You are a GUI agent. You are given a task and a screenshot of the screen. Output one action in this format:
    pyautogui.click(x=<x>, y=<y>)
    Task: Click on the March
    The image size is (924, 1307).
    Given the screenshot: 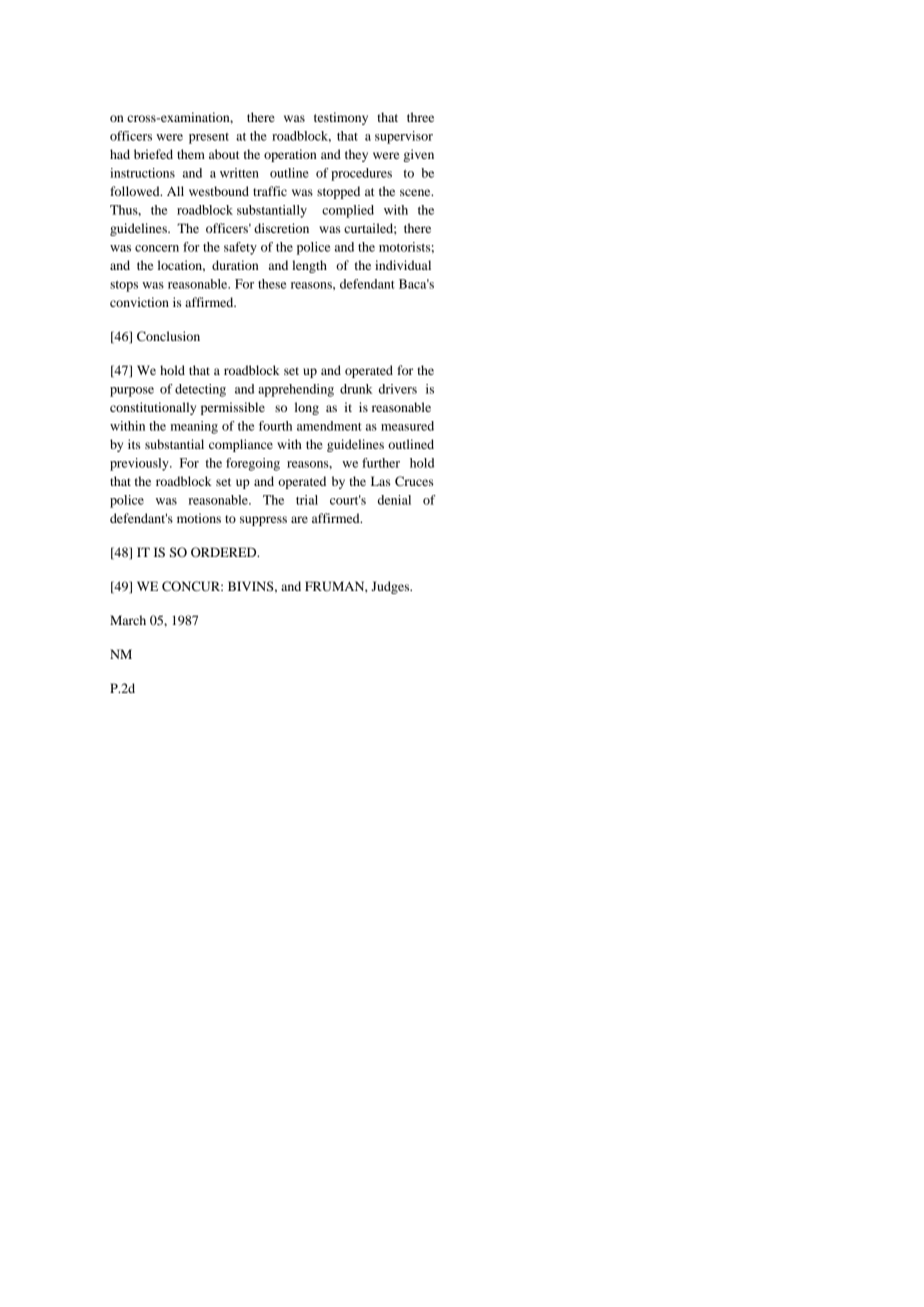 What is the action you would take?
    pyautogui.click(x=128, y=620)
